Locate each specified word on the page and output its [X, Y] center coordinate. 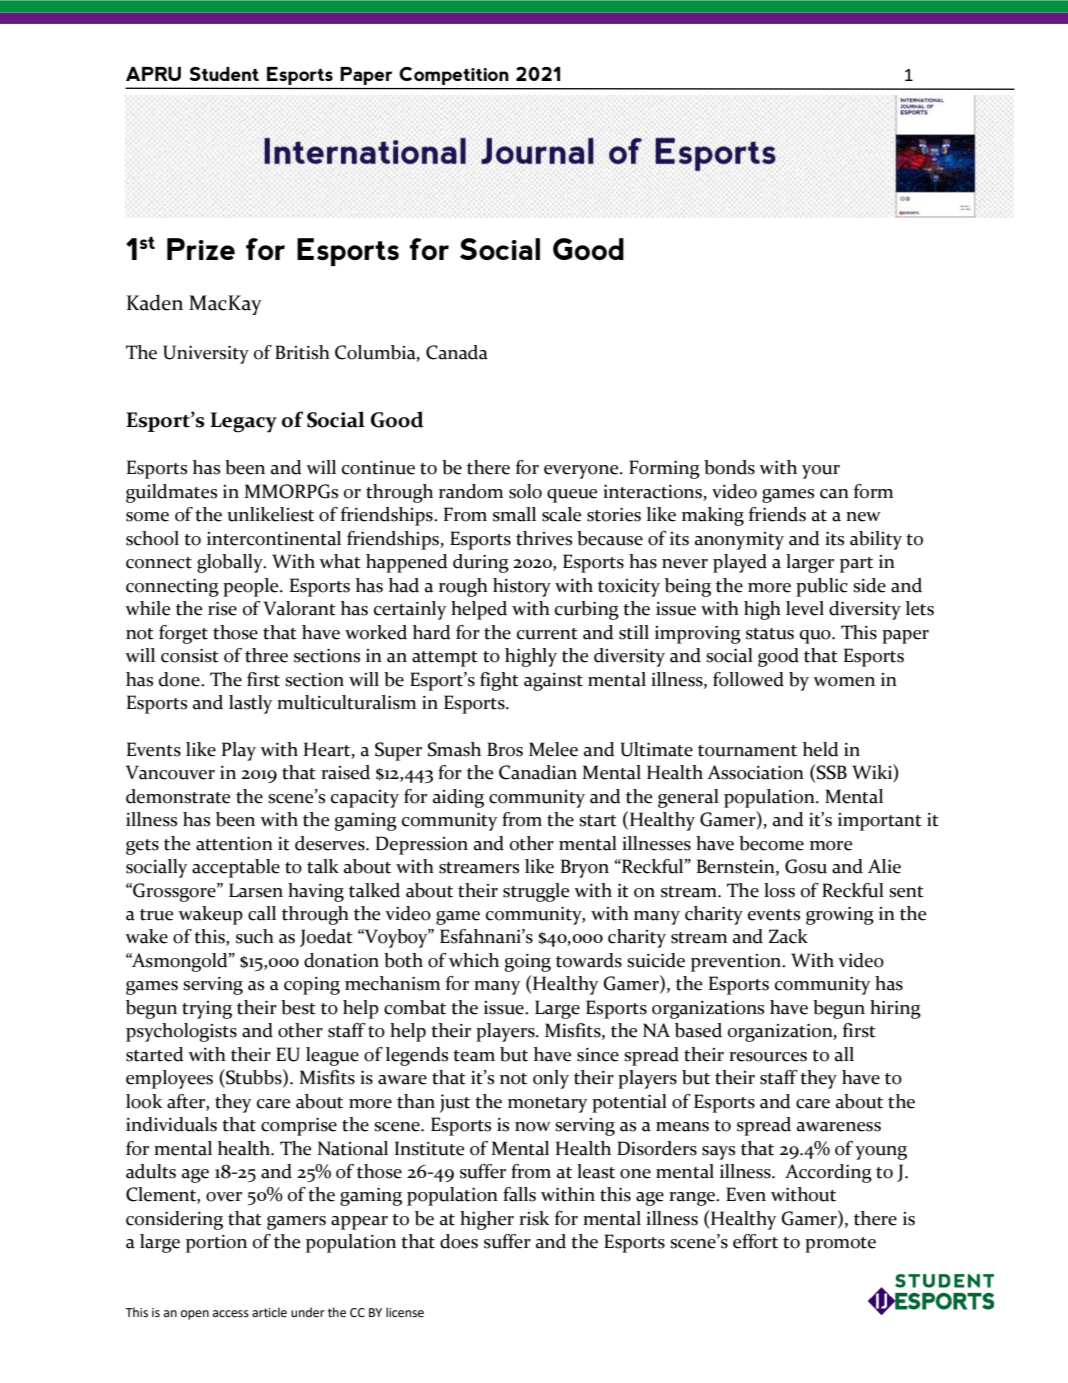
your [821, 472]
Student [224, 74]
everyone [582, 472]
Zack [788, 936]
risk [534, 1218]
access [231, 1314]
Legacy [243, 422]
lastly [251, 704]
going [528, 963]
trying [207, 1010]
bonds [729, 467]
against [553, 682]
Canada [457, 352]
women [844, 682]
